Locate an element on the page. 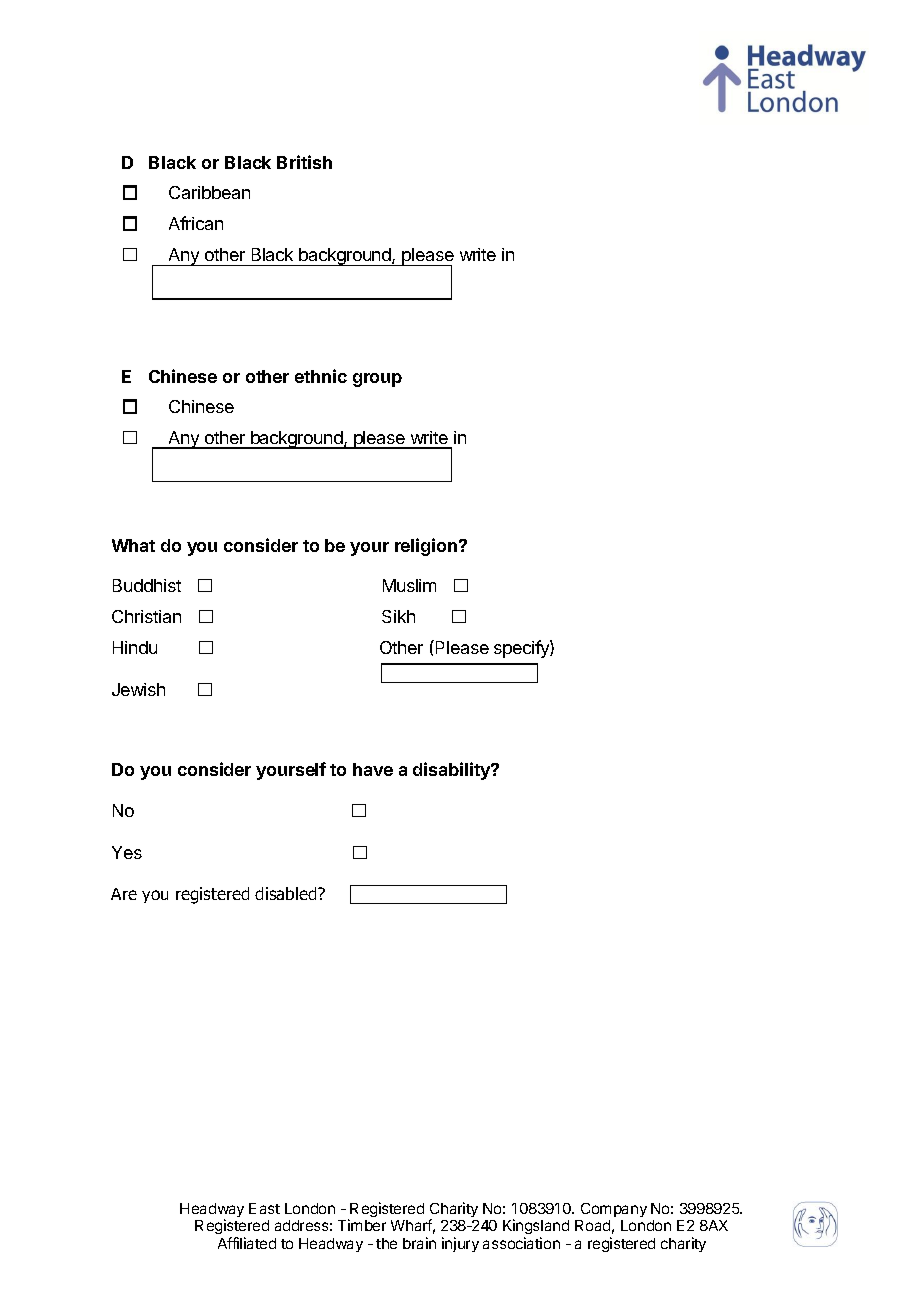 The width and height of the document is (924, 1308). Sikh is located at coordinates (398, 616).
